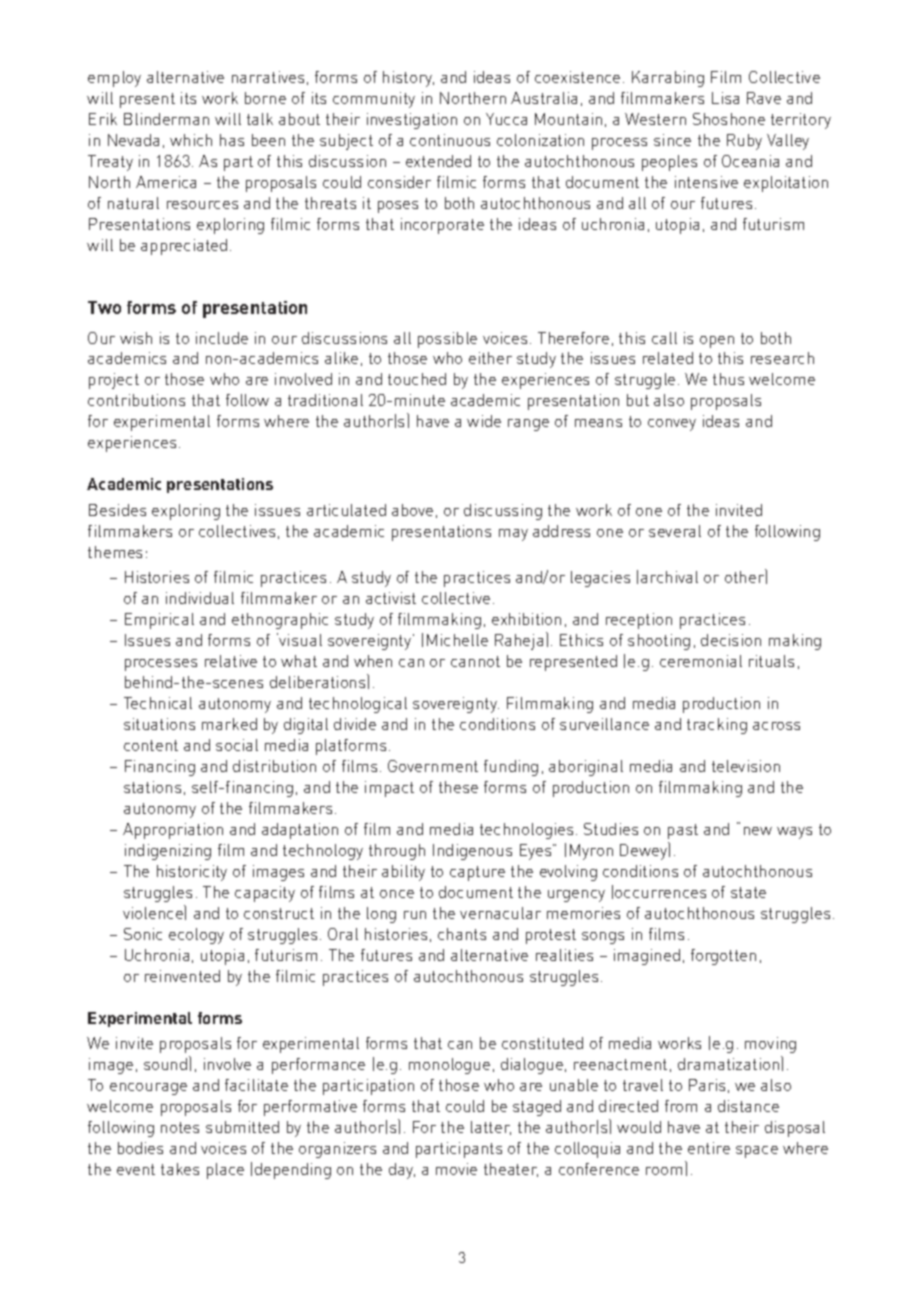  I want to click on continuous, so click(450, 140).
